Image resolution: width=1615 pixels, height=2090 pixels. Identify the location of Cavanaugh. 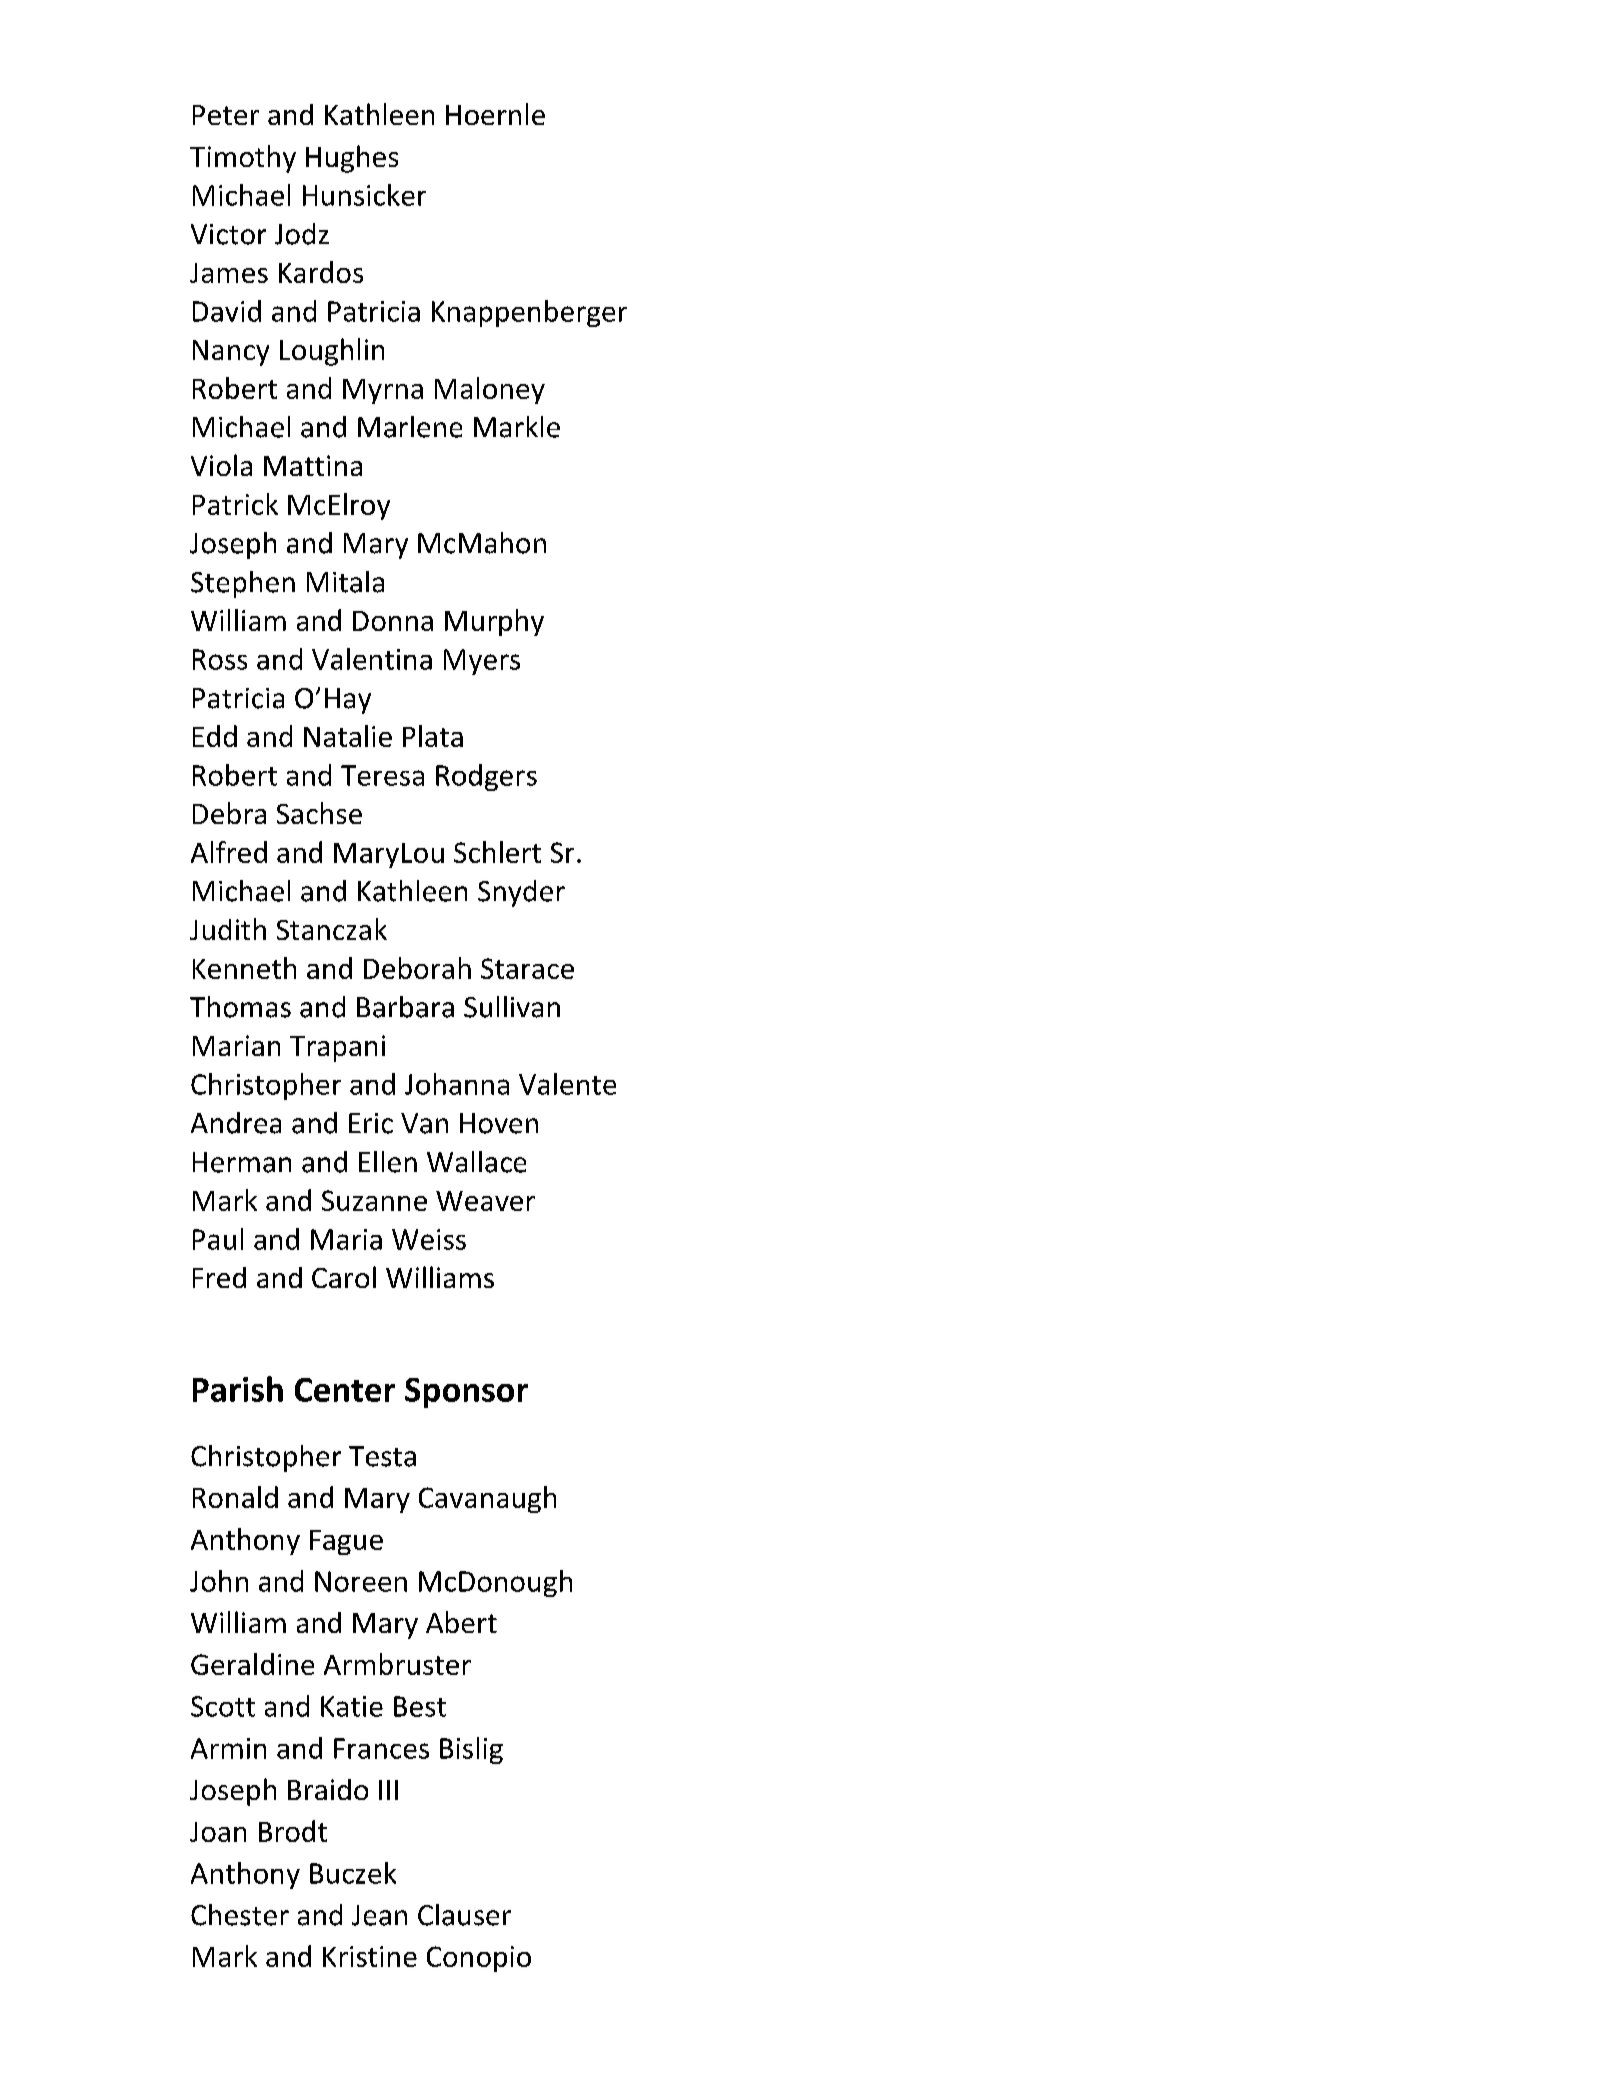
(487, 1499).
